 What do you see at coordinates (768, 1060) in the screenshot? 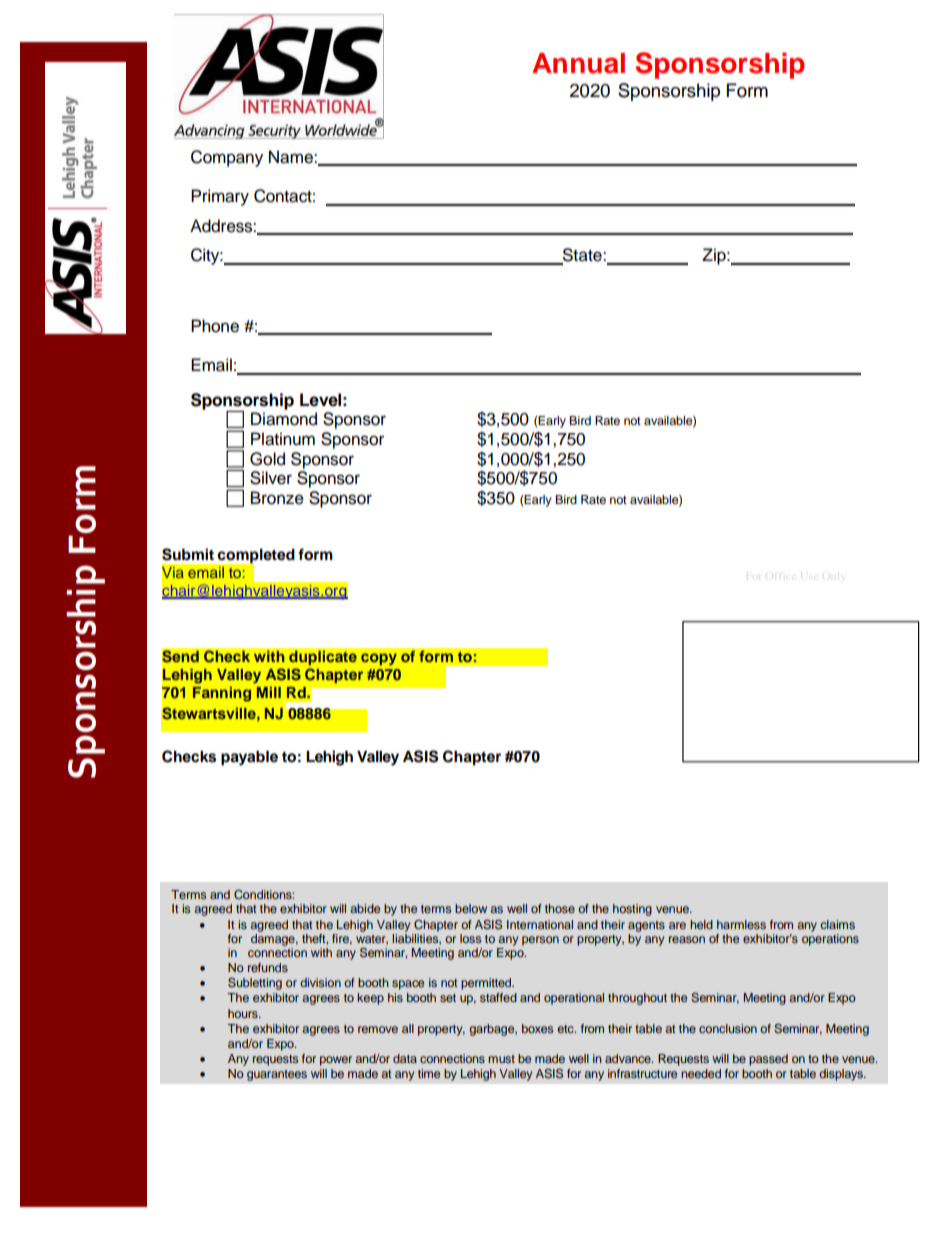
I see `passed` at bounding box center [768, 1060].
